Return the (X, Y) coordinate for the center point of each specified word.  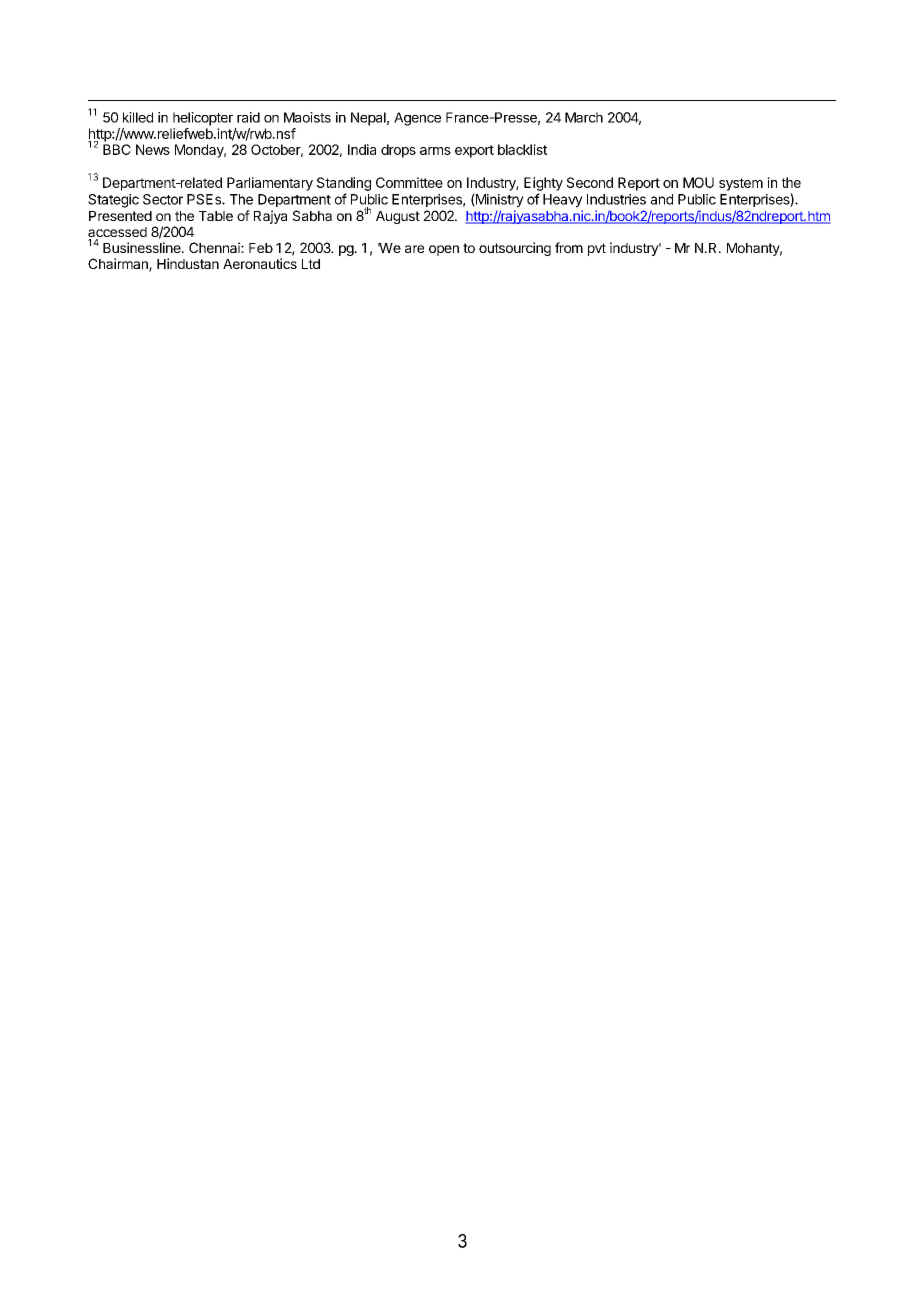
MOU (698, 182)
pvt (597, 249)
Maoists (307, 117)
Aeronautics (260, 263)
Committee (409, 182)
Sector (163, 199)
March (584, 117)
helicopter (203, 119)
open (444, 250)
